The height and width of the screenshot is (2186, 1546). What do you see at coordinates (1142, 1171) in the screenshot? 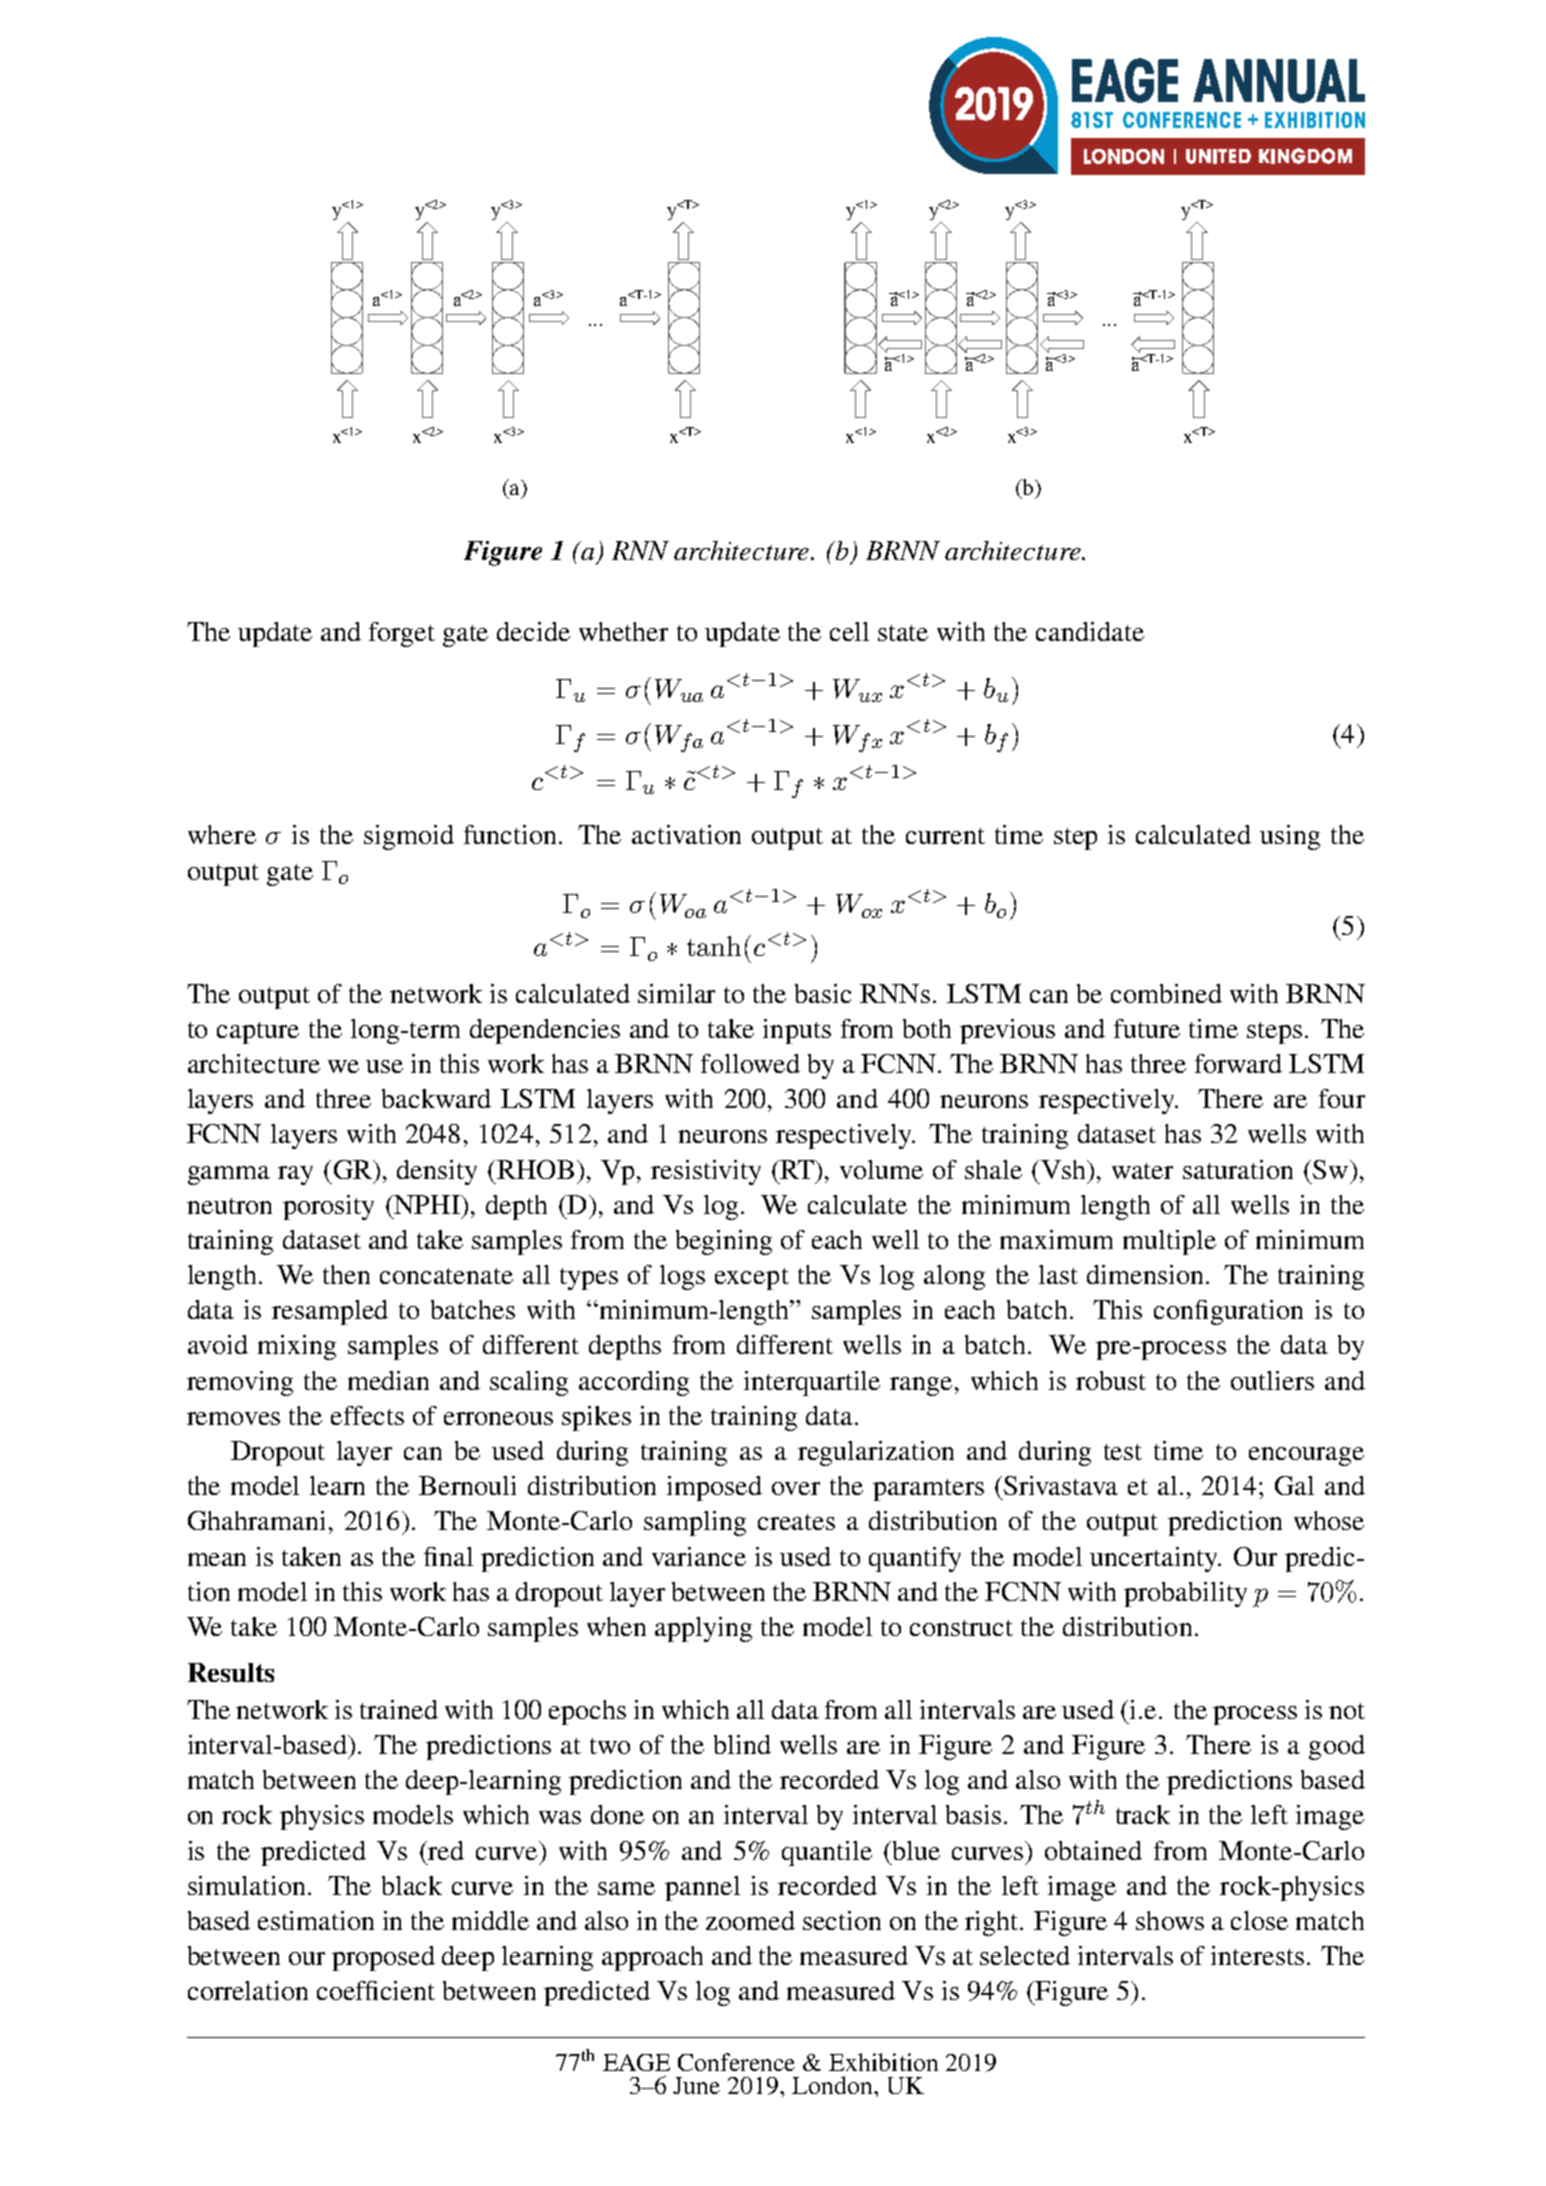
I see `water` at bounding box center [1142, 1171].
